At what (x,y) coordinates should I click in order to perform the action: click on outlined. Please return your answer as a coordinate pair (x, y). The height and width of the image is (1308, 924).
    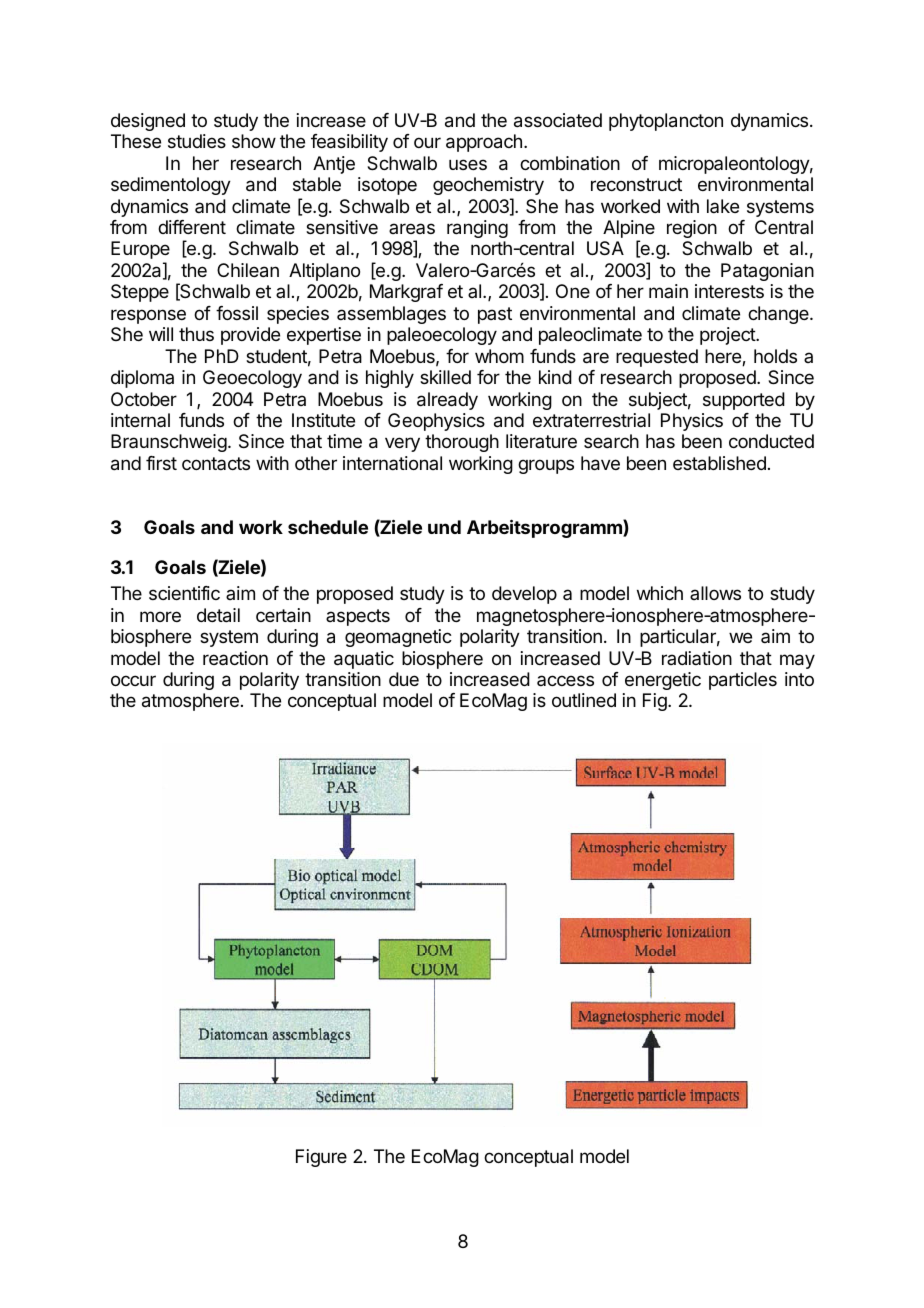
    Looking at the image, I should click on (584, 700).
